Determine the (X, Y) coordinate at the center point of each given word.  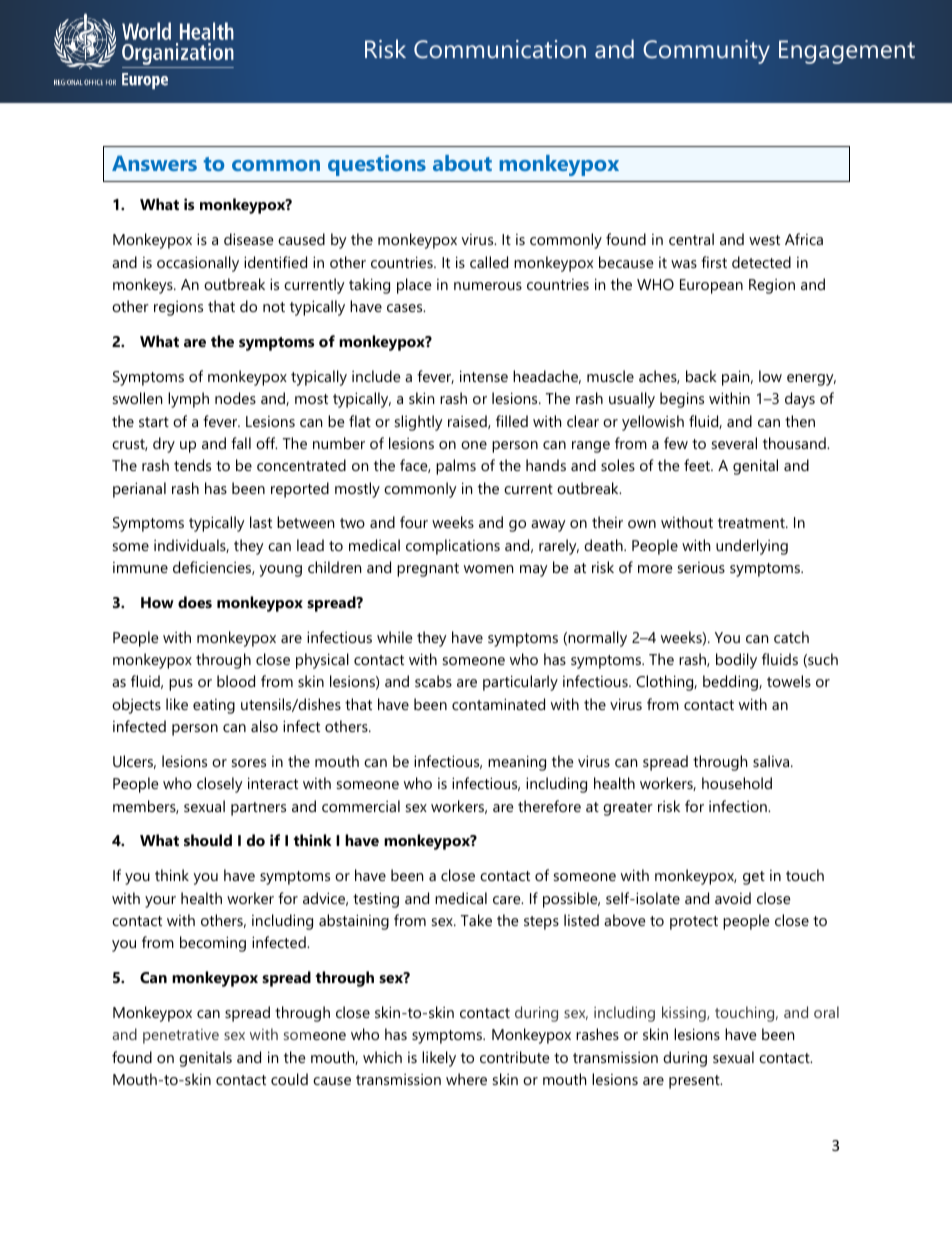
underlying (752, 547)
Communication (500, 49)
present (695, 1082)
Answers (154, 163)
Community (706, 52)
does (195, 602)
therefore (549, 806)
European (711, 286)
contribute (515, 1057)
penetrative (181, 1036)
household (737, 783)
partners (258, 809)
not (274, 307)
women (488, 569)
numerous (488, 286)
